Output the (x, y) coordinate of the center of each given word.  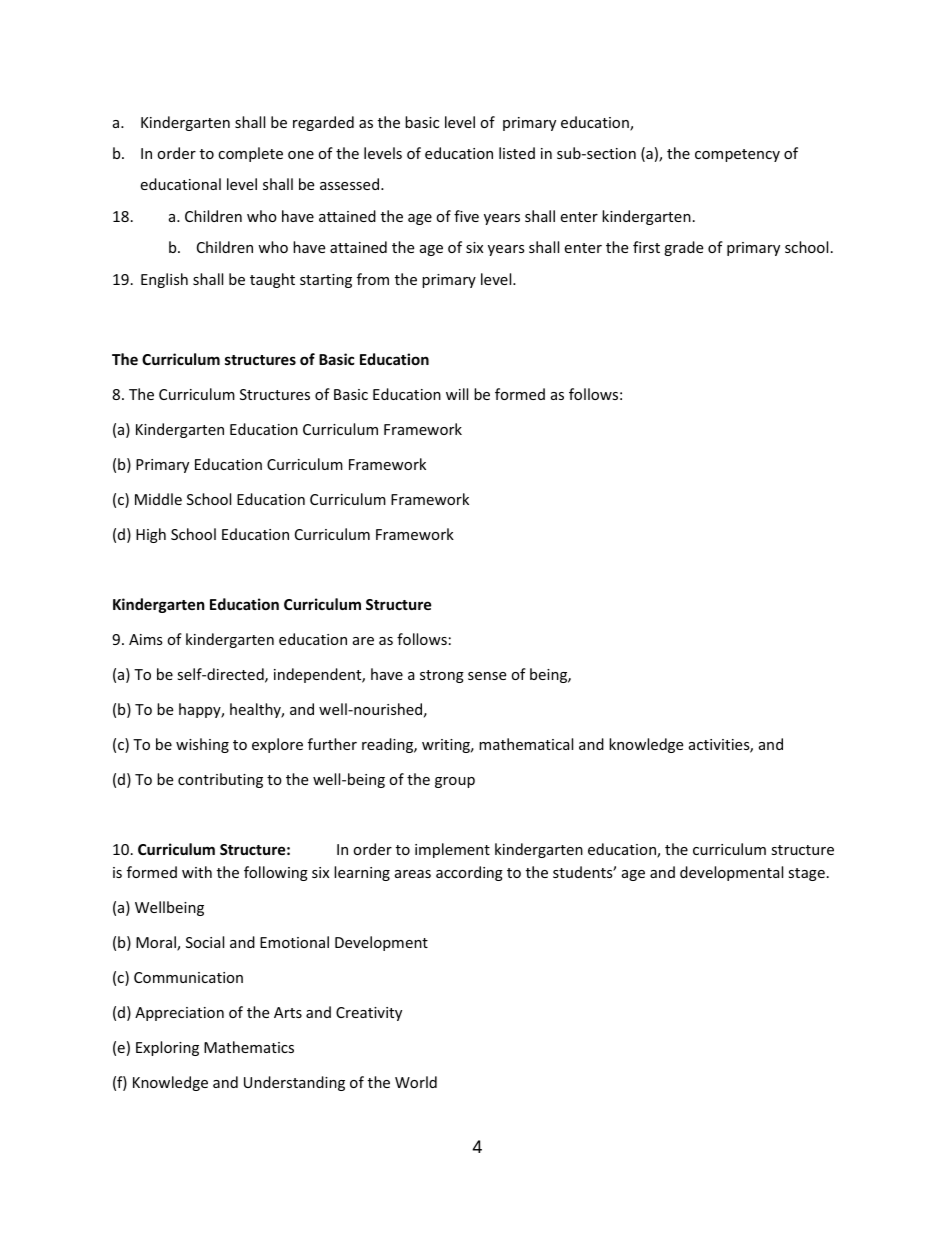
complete (250, 154)
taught (272, 280)
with (197, 872)
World (416, 1082)
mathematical (526, 744)
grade (683, 248)
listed (517, 153)
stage (806, 874)
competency (737, 155)
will (457, 394)
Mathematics (249, 1047)
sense (487, 676)
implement (452, 850)
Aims (146, 639)
